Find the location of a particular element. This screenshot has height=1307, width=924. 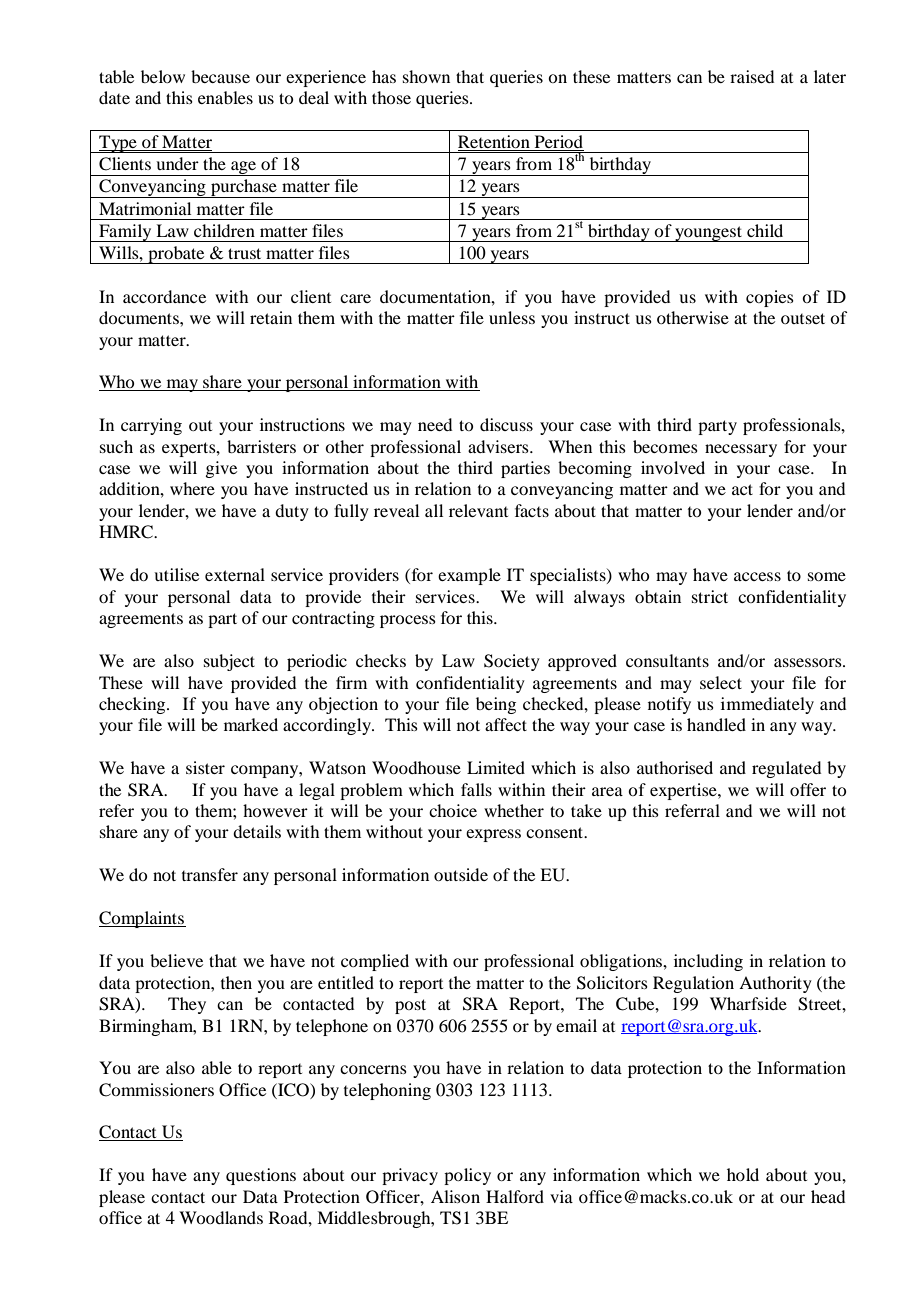

accordance is located at coordinates (164, 296).
